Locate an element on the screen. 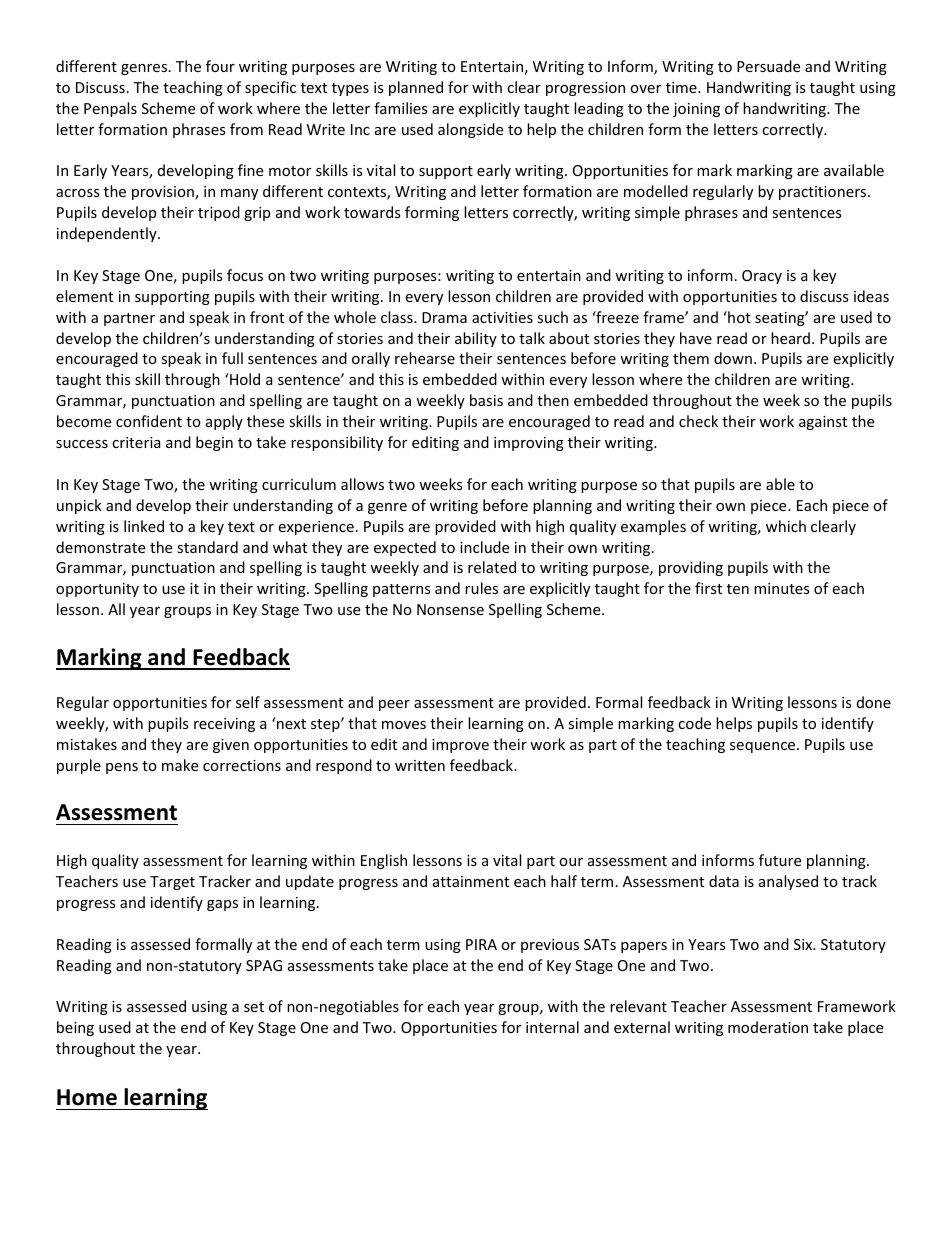 The image size is (952, 1233). Persuade is located at coordinates (768, 66).
